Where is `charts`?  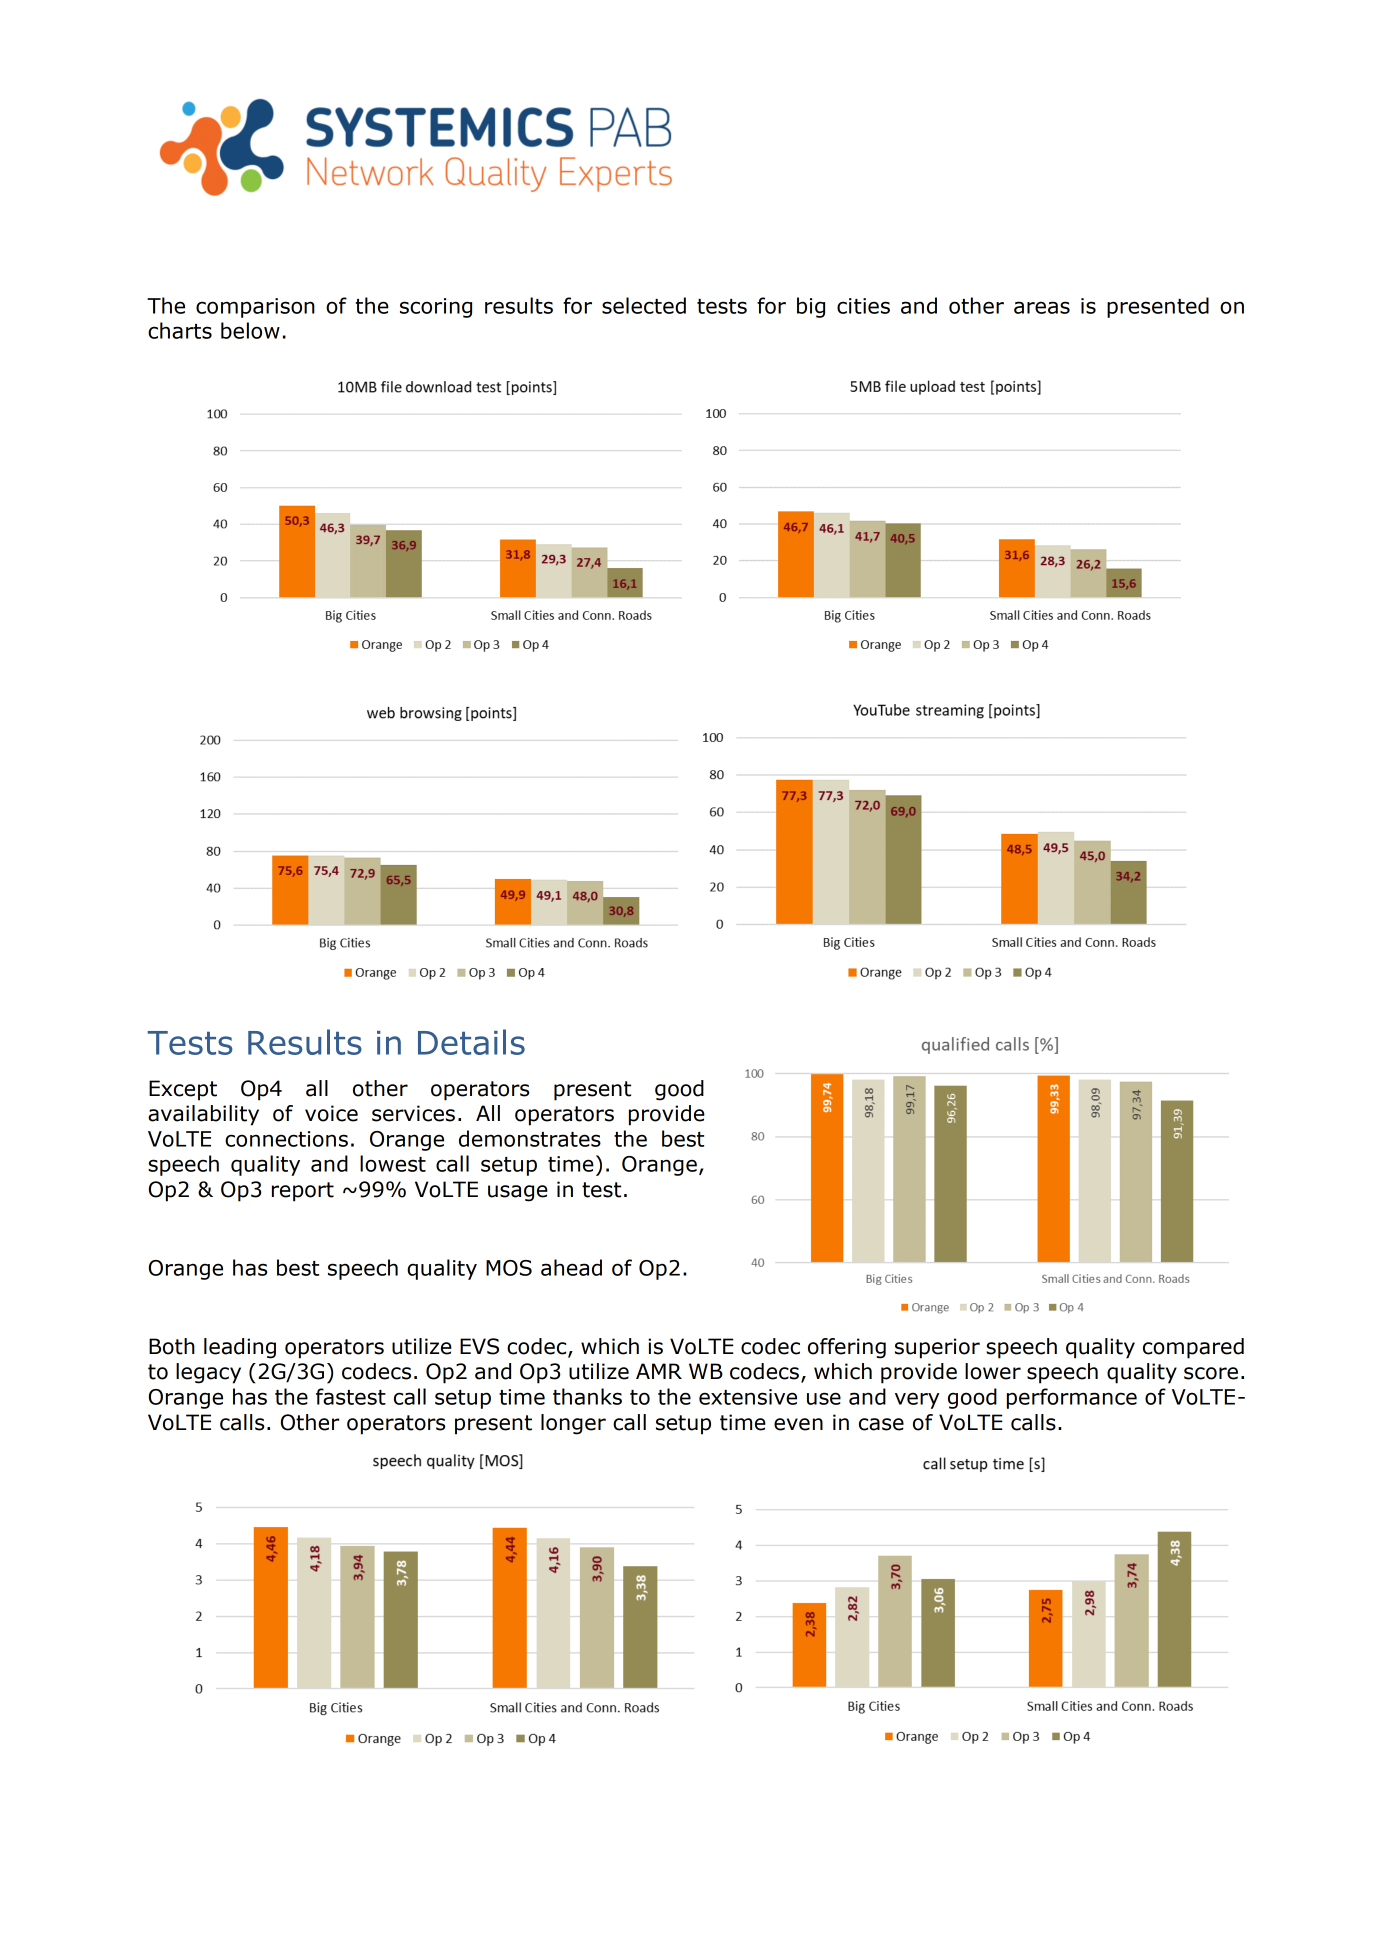
charts is located at coordinates (180, 330).
